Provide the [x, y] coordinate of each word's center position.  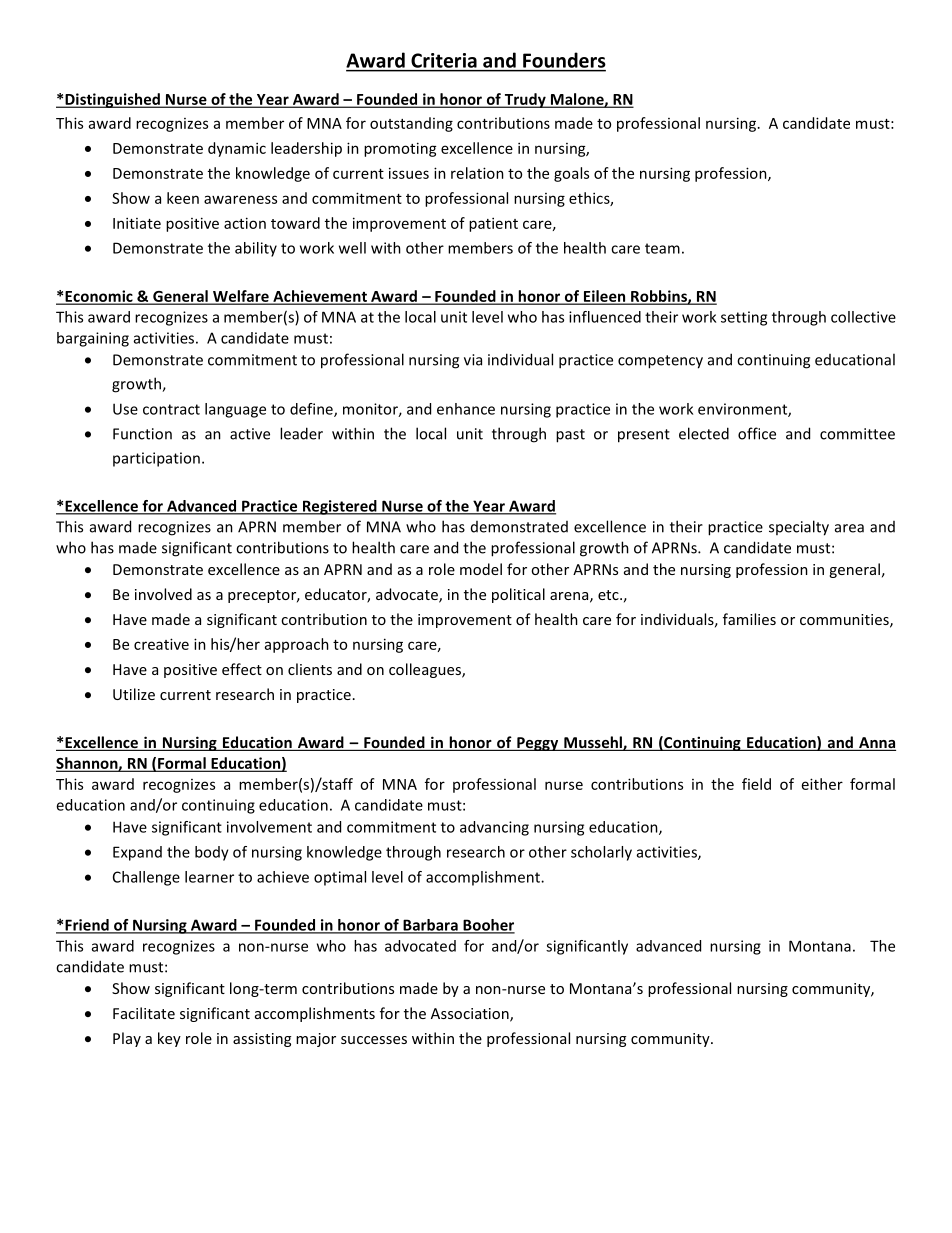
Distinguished [112, 100]
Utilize [134, 694]
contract [171, 409]
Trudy [525, 100]
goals [571, 174]
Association [471, 1015]
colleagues [426, 670]
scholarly [601, 853]
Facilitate [144, 1013]
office [757, 433]
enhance [466, 409]
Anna [876, 744]
